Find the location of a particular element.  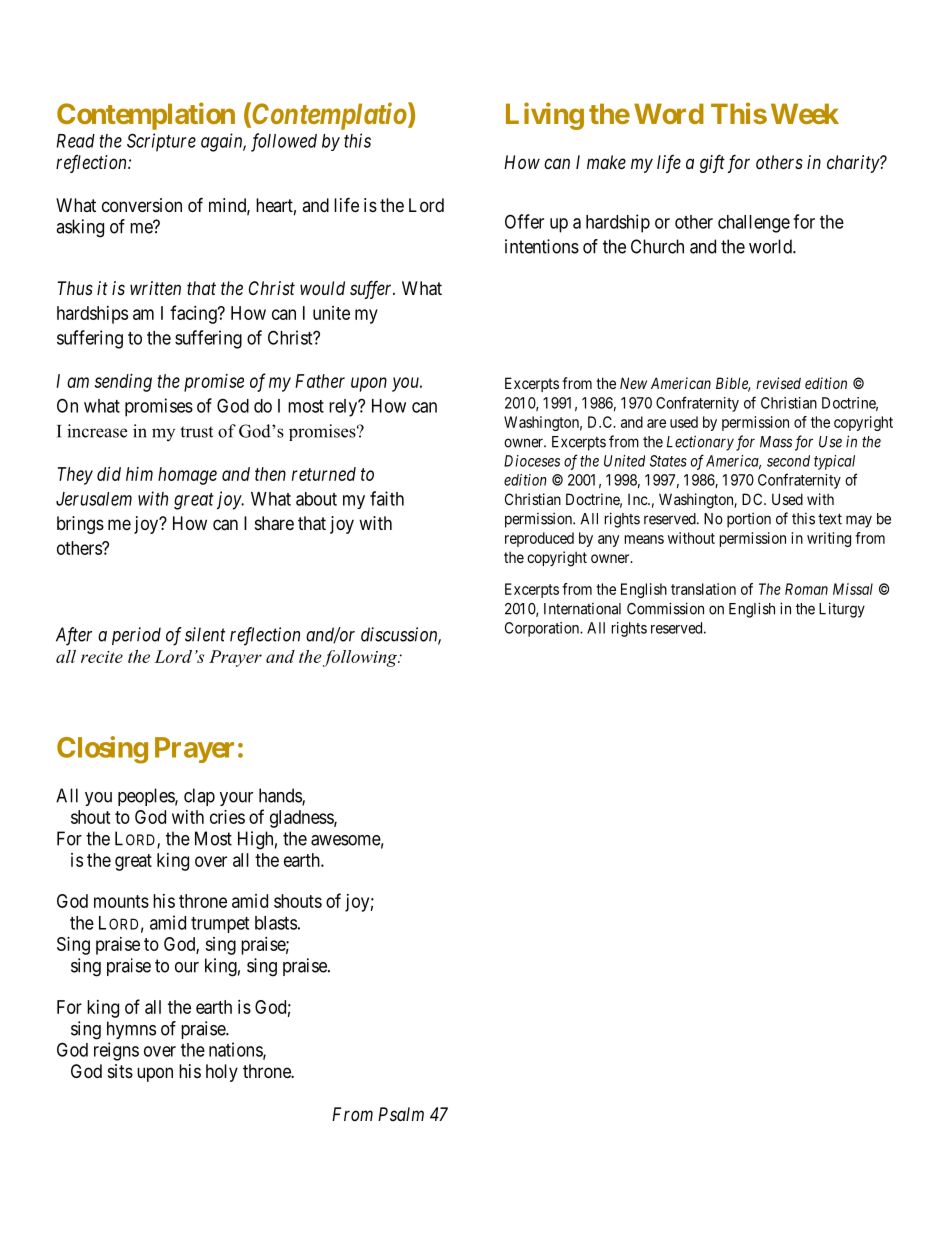

revised is located at coordinates (778, 383).
